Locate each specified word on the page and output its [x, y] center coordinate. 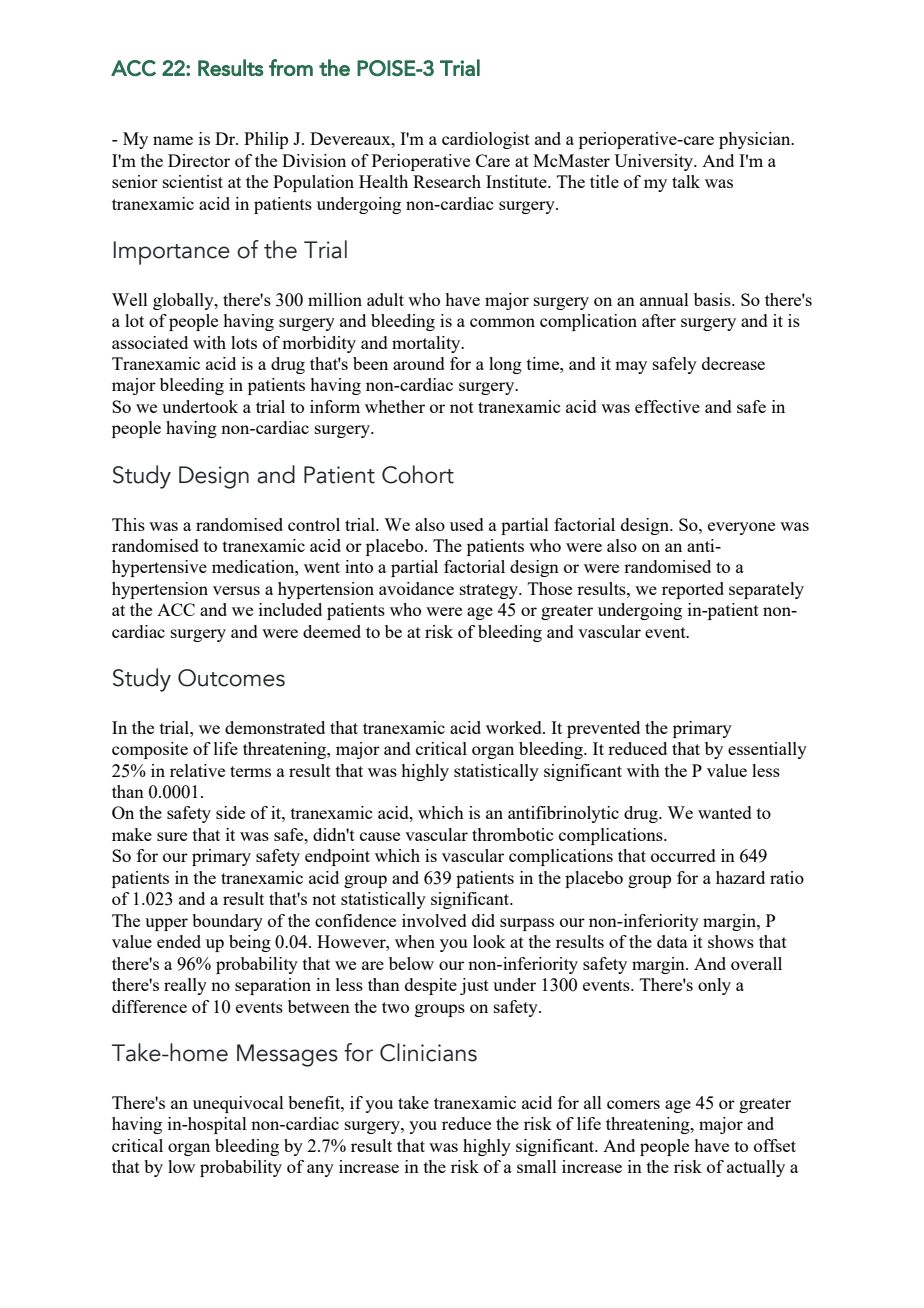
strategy [490, 591]
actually [756, 1168]
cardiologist [486, 140]
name [173, 140]
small [537, 1166]
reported [693, 590]
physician [756, 140]
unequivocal [238, 1104]
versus [236, 590]
